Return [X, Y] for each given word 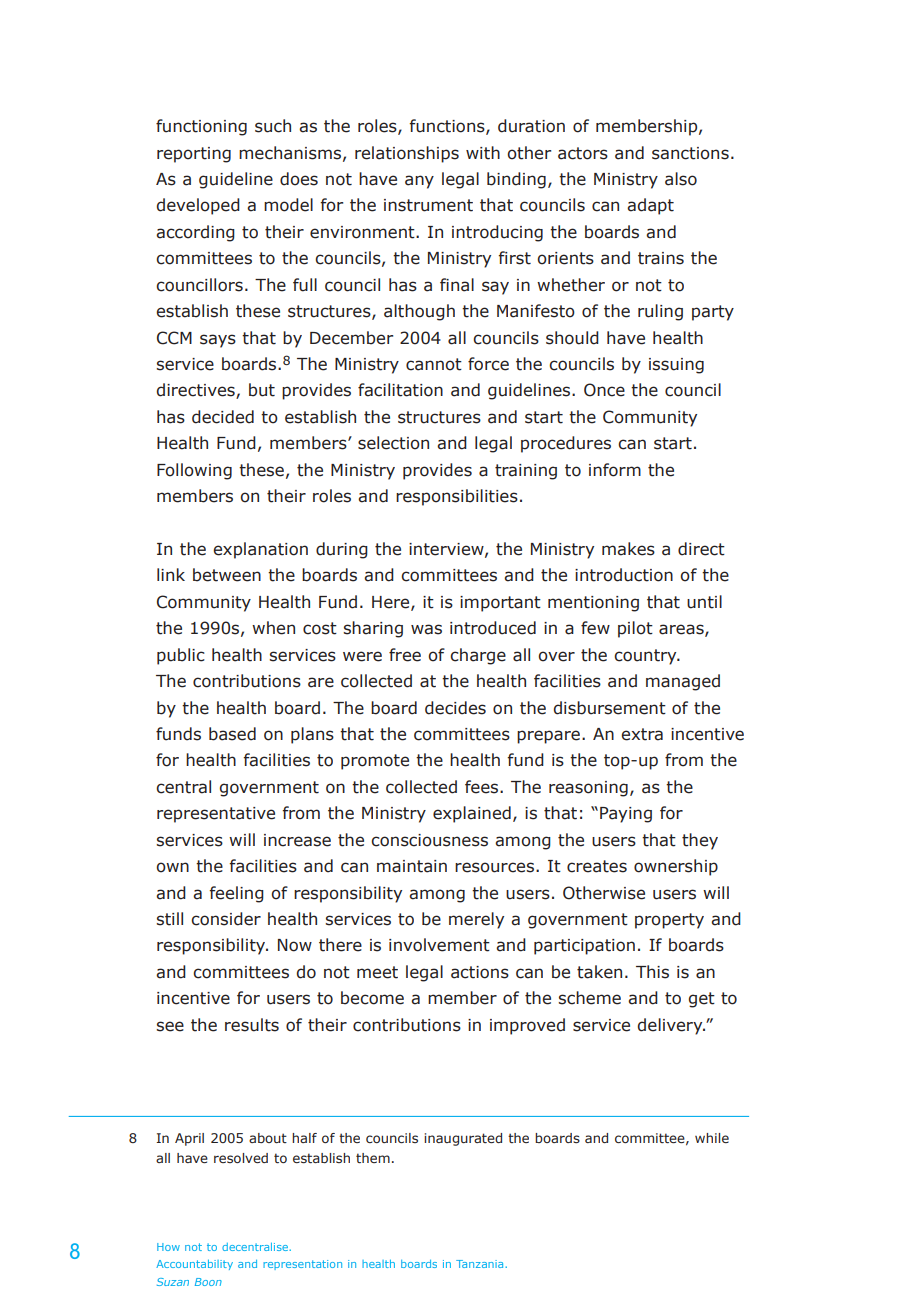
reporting [194, 155]
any [419, 182]
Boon [208, 1282]
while [712, 1138]
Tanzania [481, 1264]
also [681, 179]
